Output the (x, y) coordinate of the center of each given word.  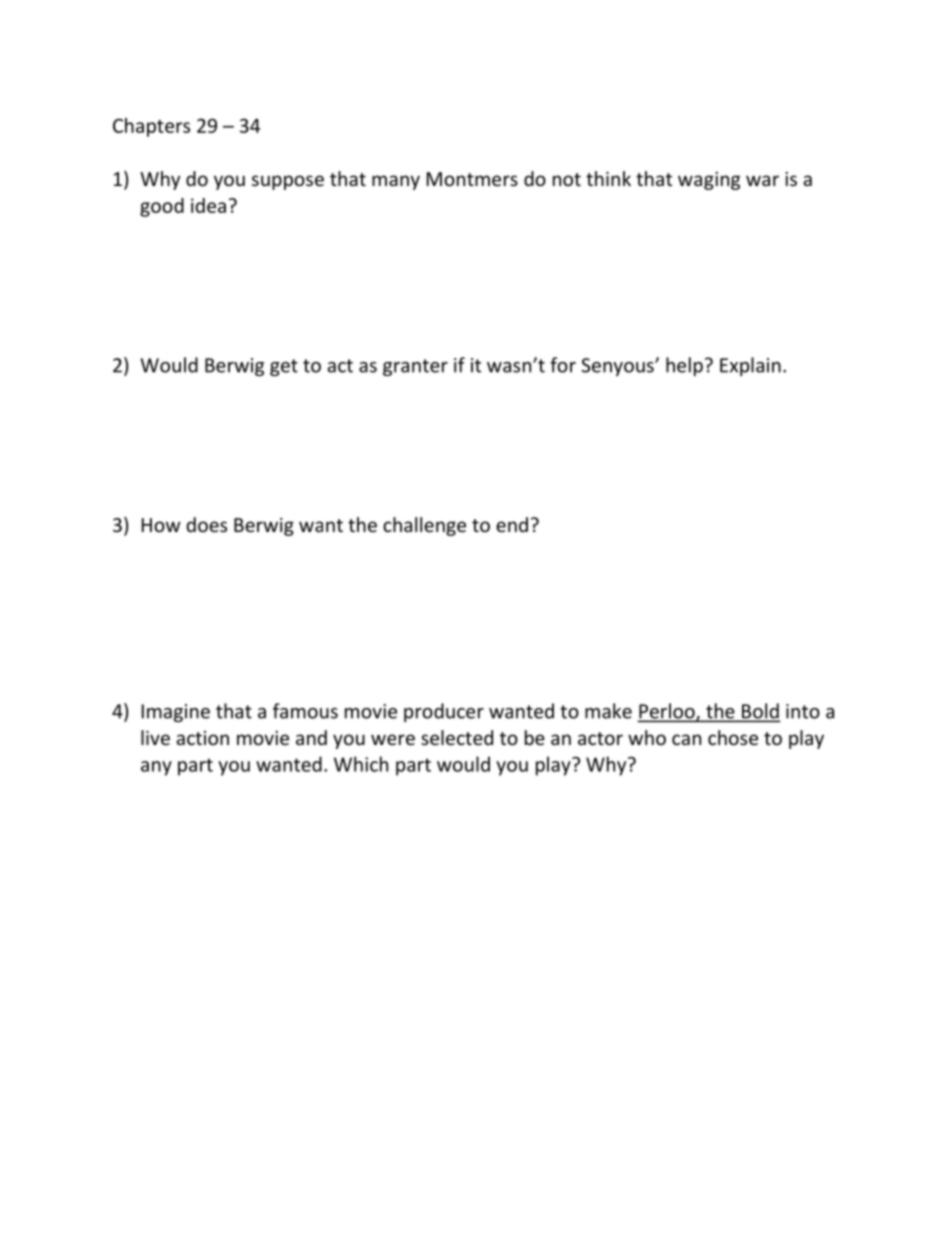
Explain (750, 366)
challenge (424, 526)
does (207, 524)
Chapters (151, 127)
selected (457, 737)
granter (415, 367)
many (396, 182)
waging (709, 181)
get (284, 367)
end (512, 524)
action (202, 738)
